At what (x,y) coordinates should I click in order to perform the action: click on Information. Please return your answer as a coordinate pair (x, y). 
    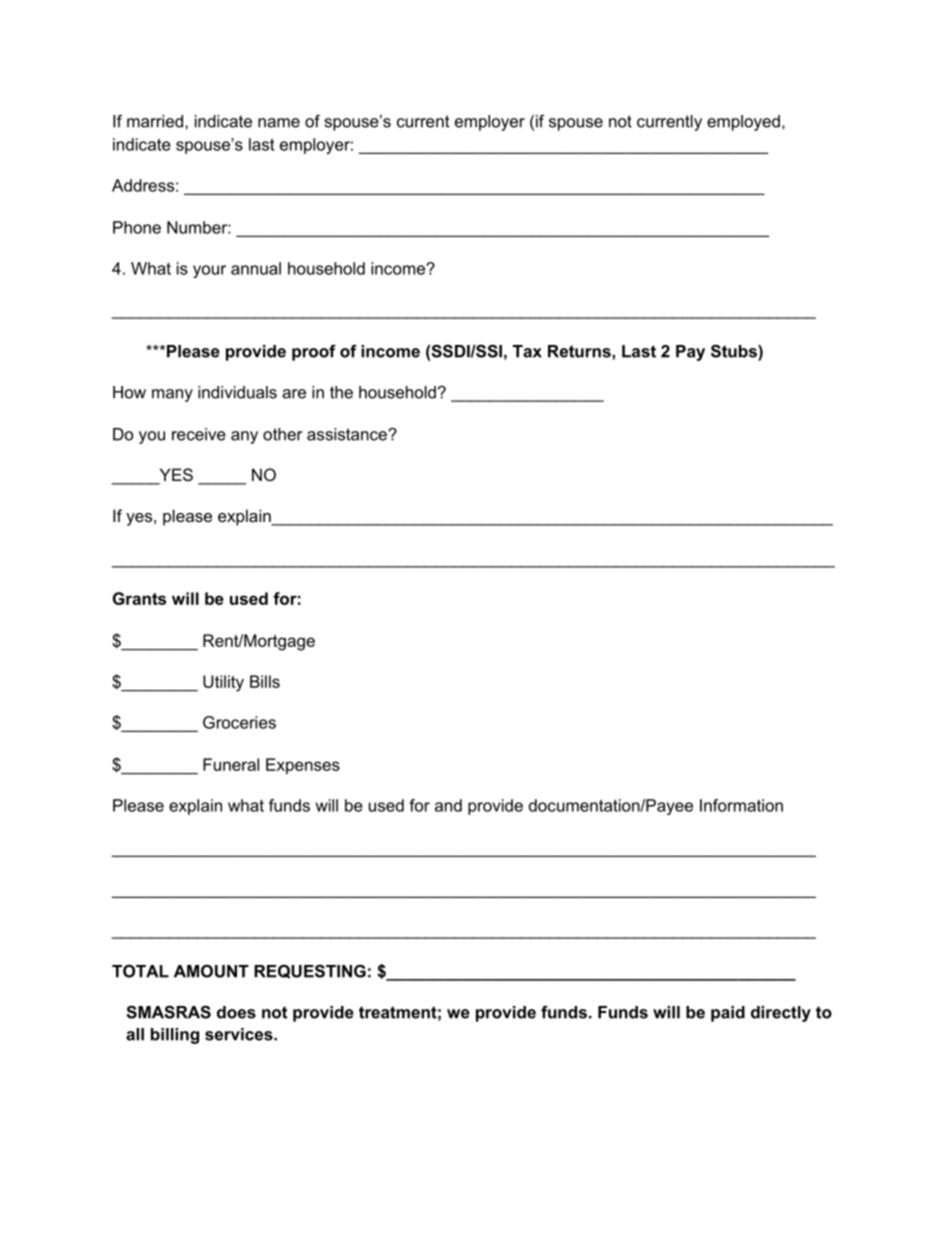
    Looking at the image, I should click on (741, 805).
